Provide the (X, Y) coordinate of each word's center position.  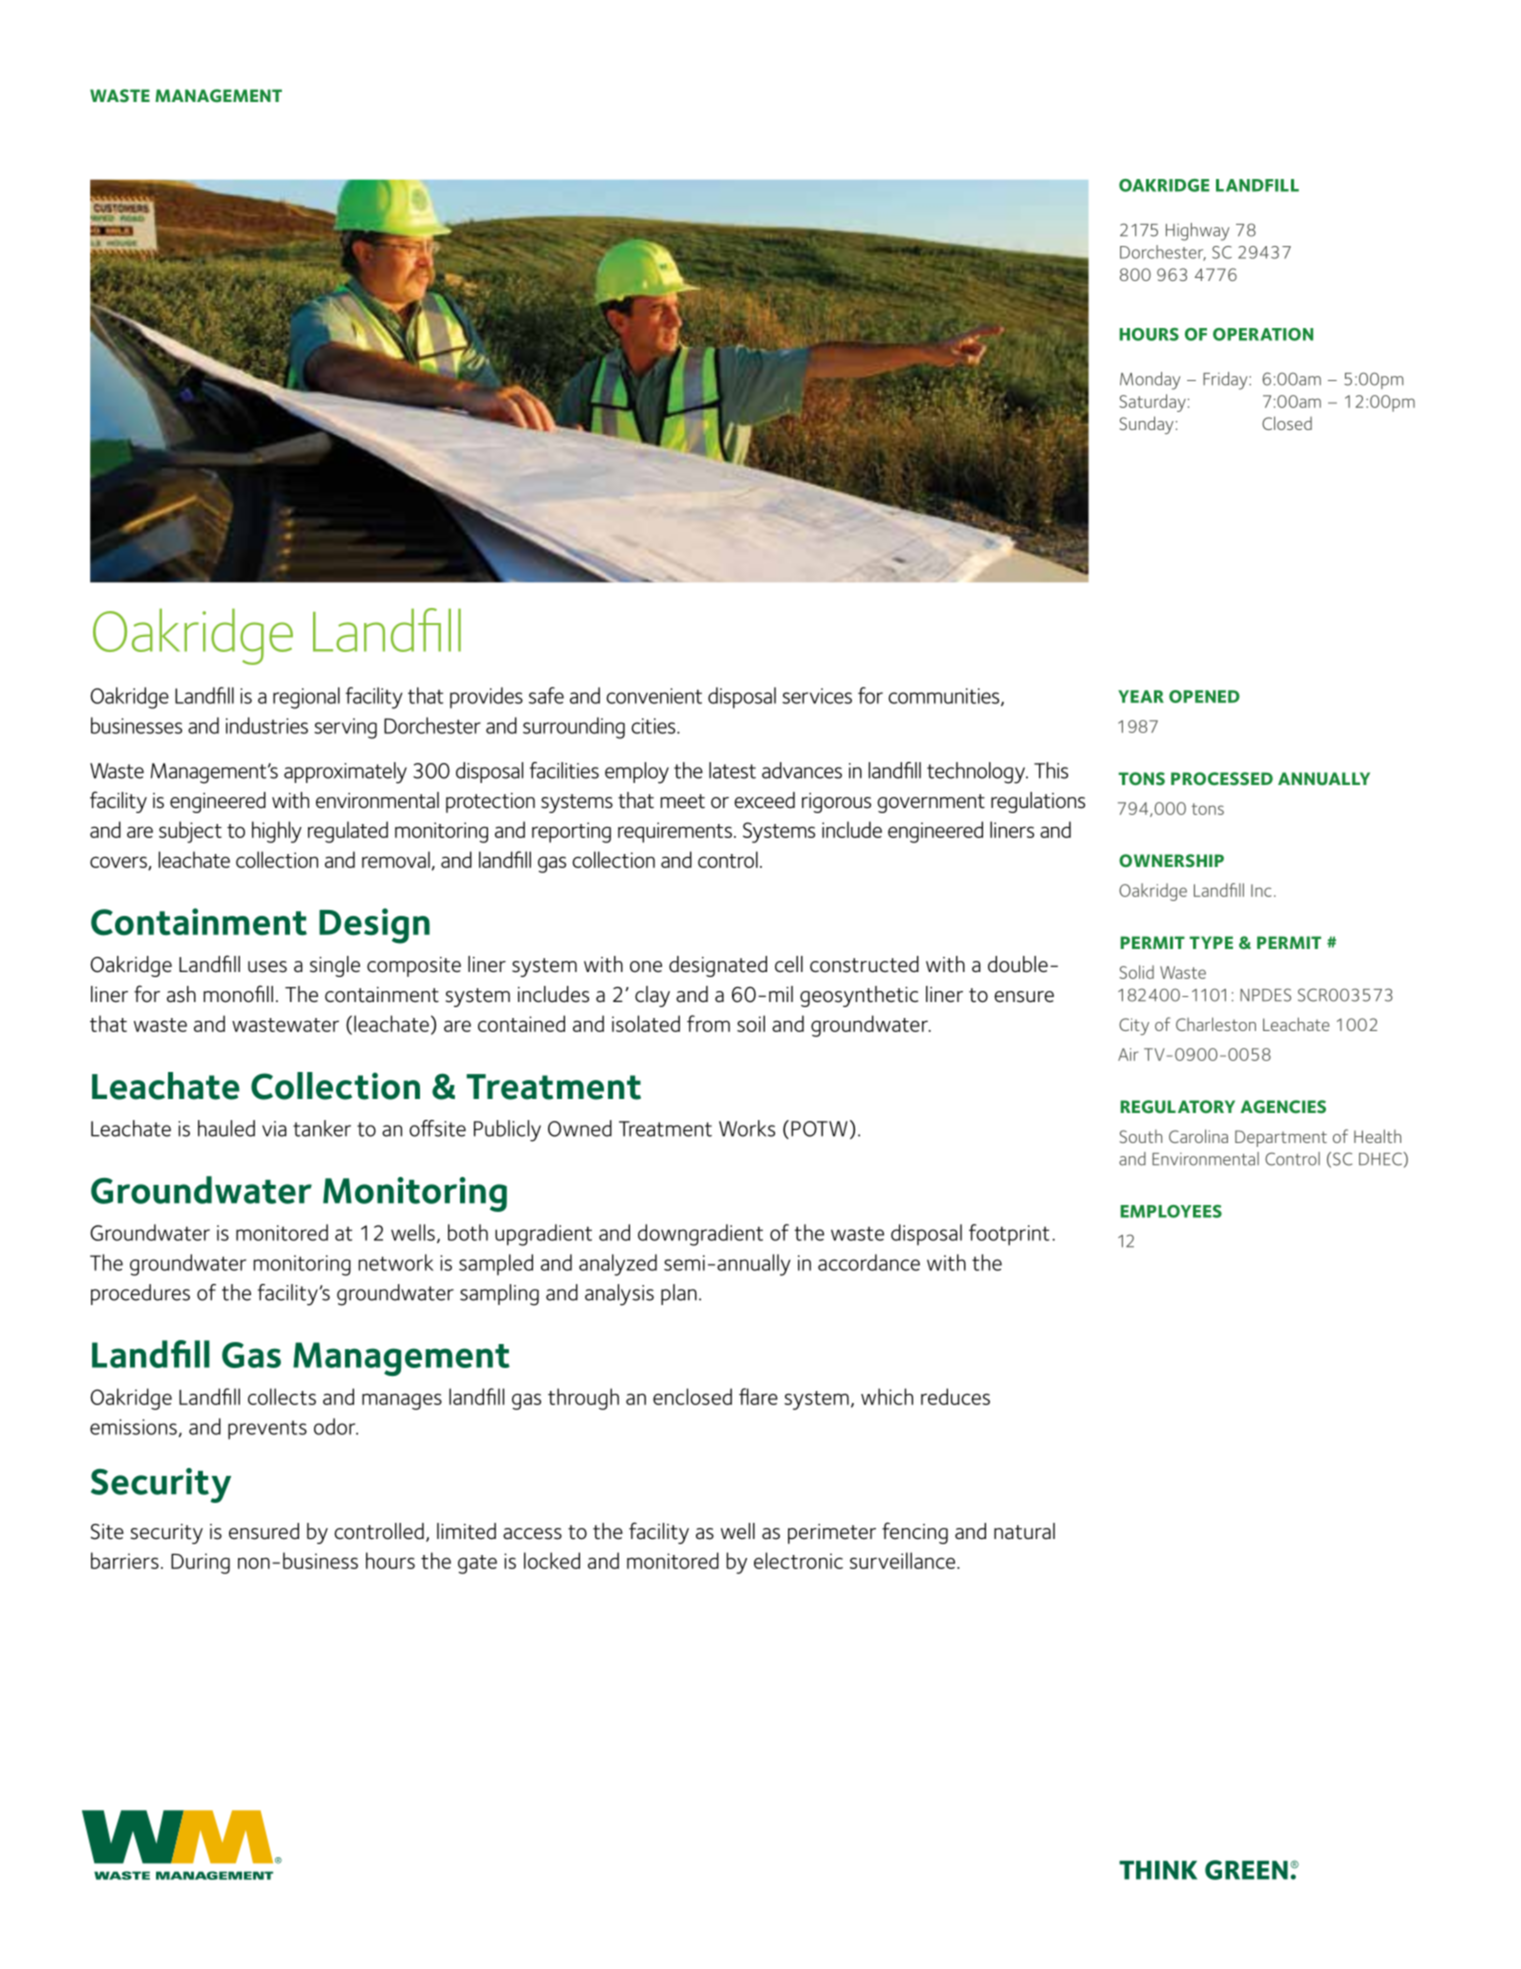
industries (267, 725)
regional (306, 698)
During (200, 1563)
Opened (1204, 696)
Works (747, 1128)
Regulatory (1177, 1107)
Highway (1198, 232)
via (274, 1129)
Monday (1150, 381)
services (817, 696)
